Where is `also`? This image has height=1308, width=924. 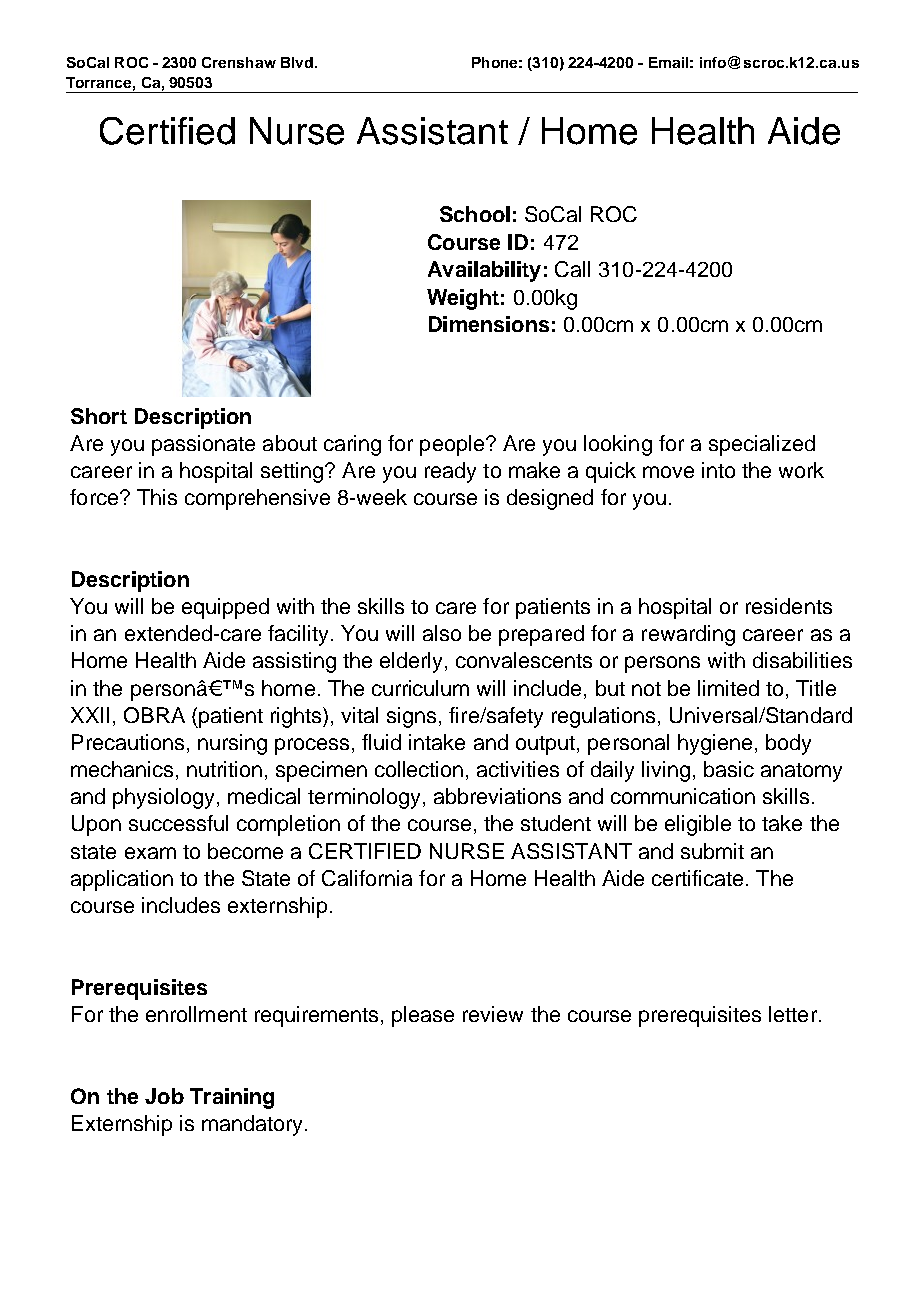
also is located at coordinates (442, 633).
